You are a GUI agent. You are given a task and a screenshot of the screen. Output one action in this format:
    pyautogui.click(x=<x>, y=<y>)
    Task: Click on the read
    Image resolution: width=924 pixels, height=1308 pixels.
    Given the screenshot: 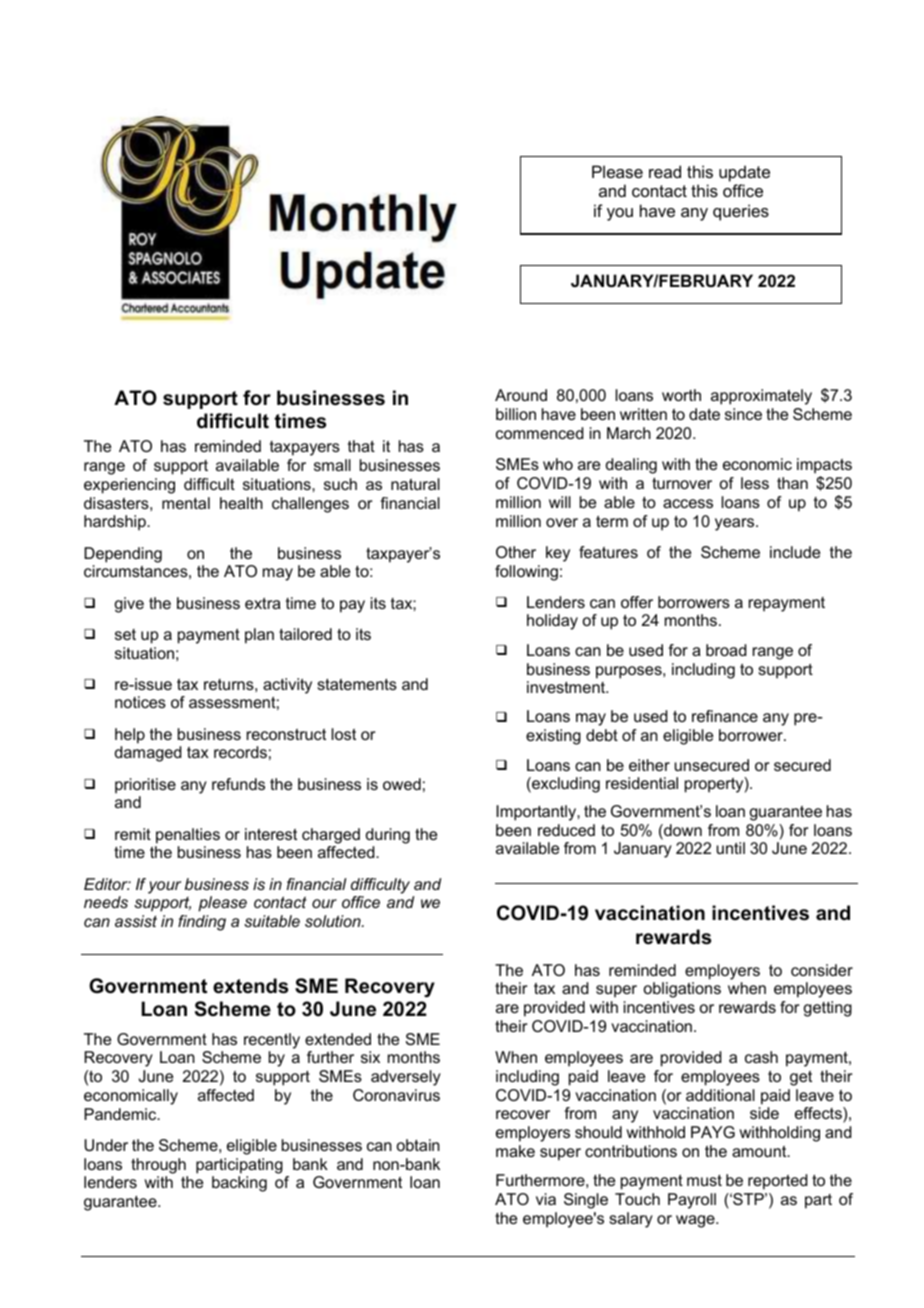 What is the action you would take?
    pyautogui.click(x=665, y=171)
